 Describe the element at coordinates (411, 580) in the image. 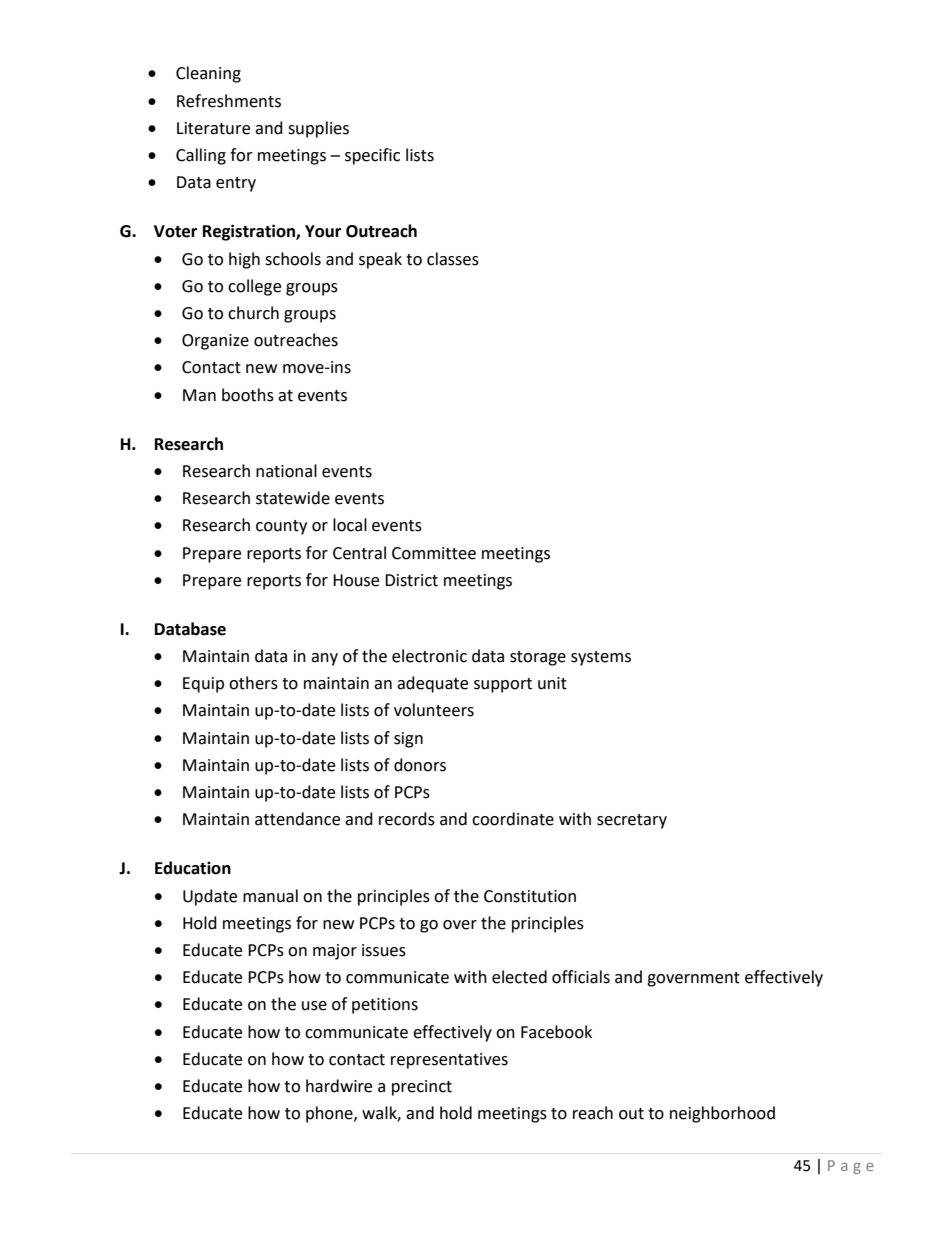

I see `District` at that location.
